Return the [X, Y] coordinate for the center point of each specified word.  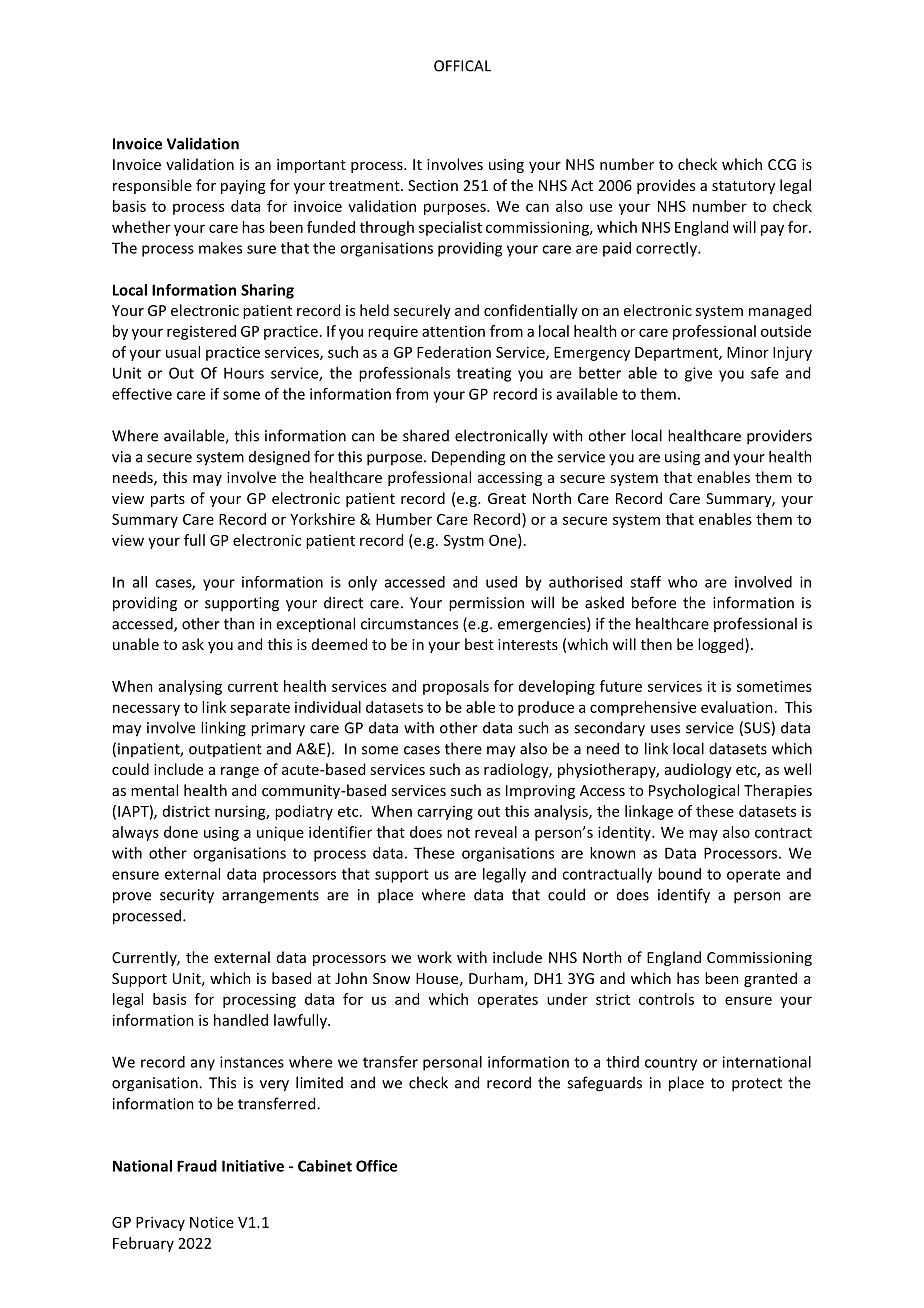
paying [243, 187]
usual [183, 352]
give [698, 374]
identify [684, 896]
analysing [190, 687]
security [187, 896]
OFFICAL [462, 66]
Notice [212, 1222]
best [479, 644]
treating [484, 374]
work [434, 957]
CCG [782, 164]
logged [722, 645]
